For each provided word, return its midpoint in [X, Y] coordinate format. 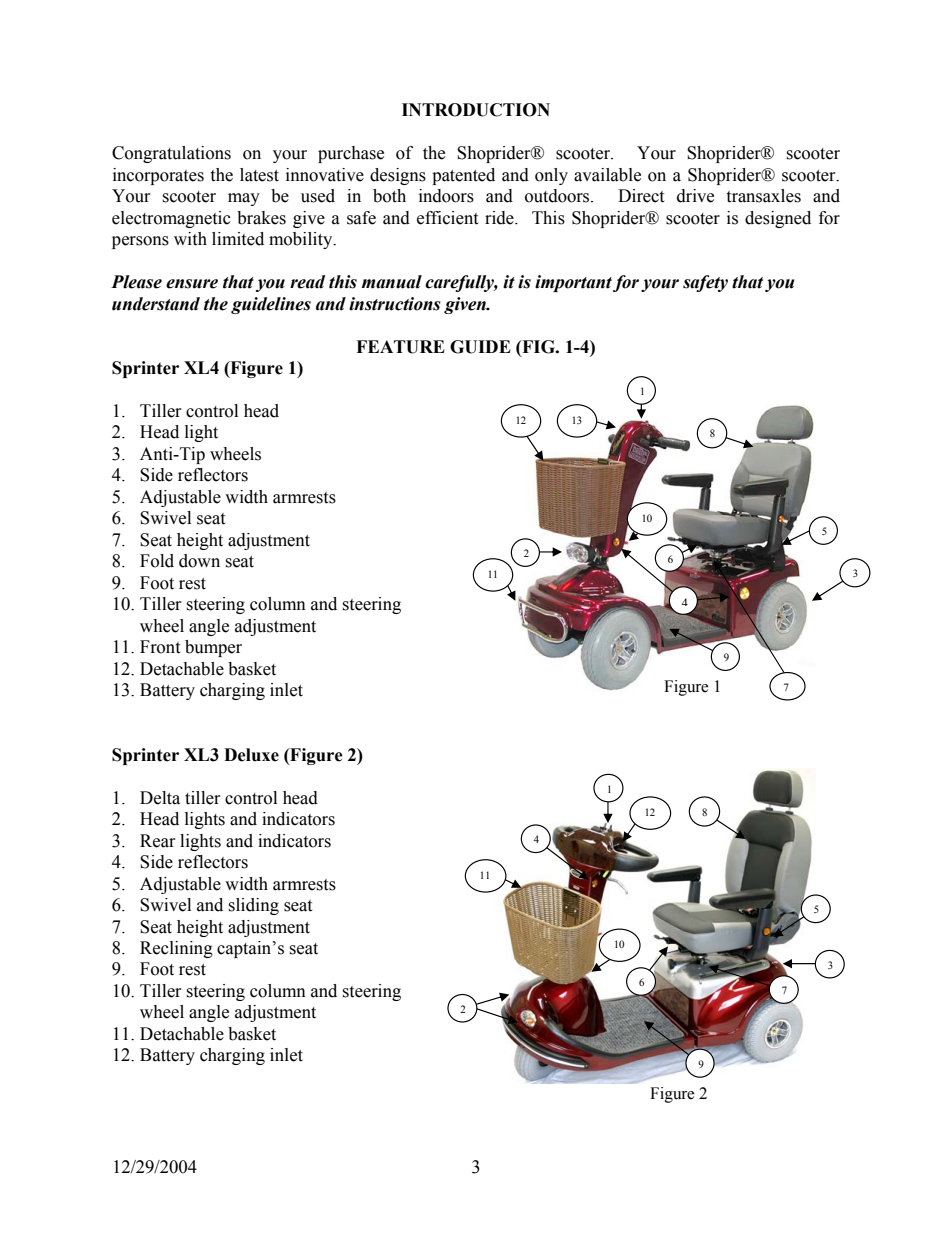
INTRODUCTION [476, 110]
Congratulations [171, 154]
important [573, 283]
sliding [253, 906]
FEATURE [400, 347]
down [199, 561]
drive [695, 196]
